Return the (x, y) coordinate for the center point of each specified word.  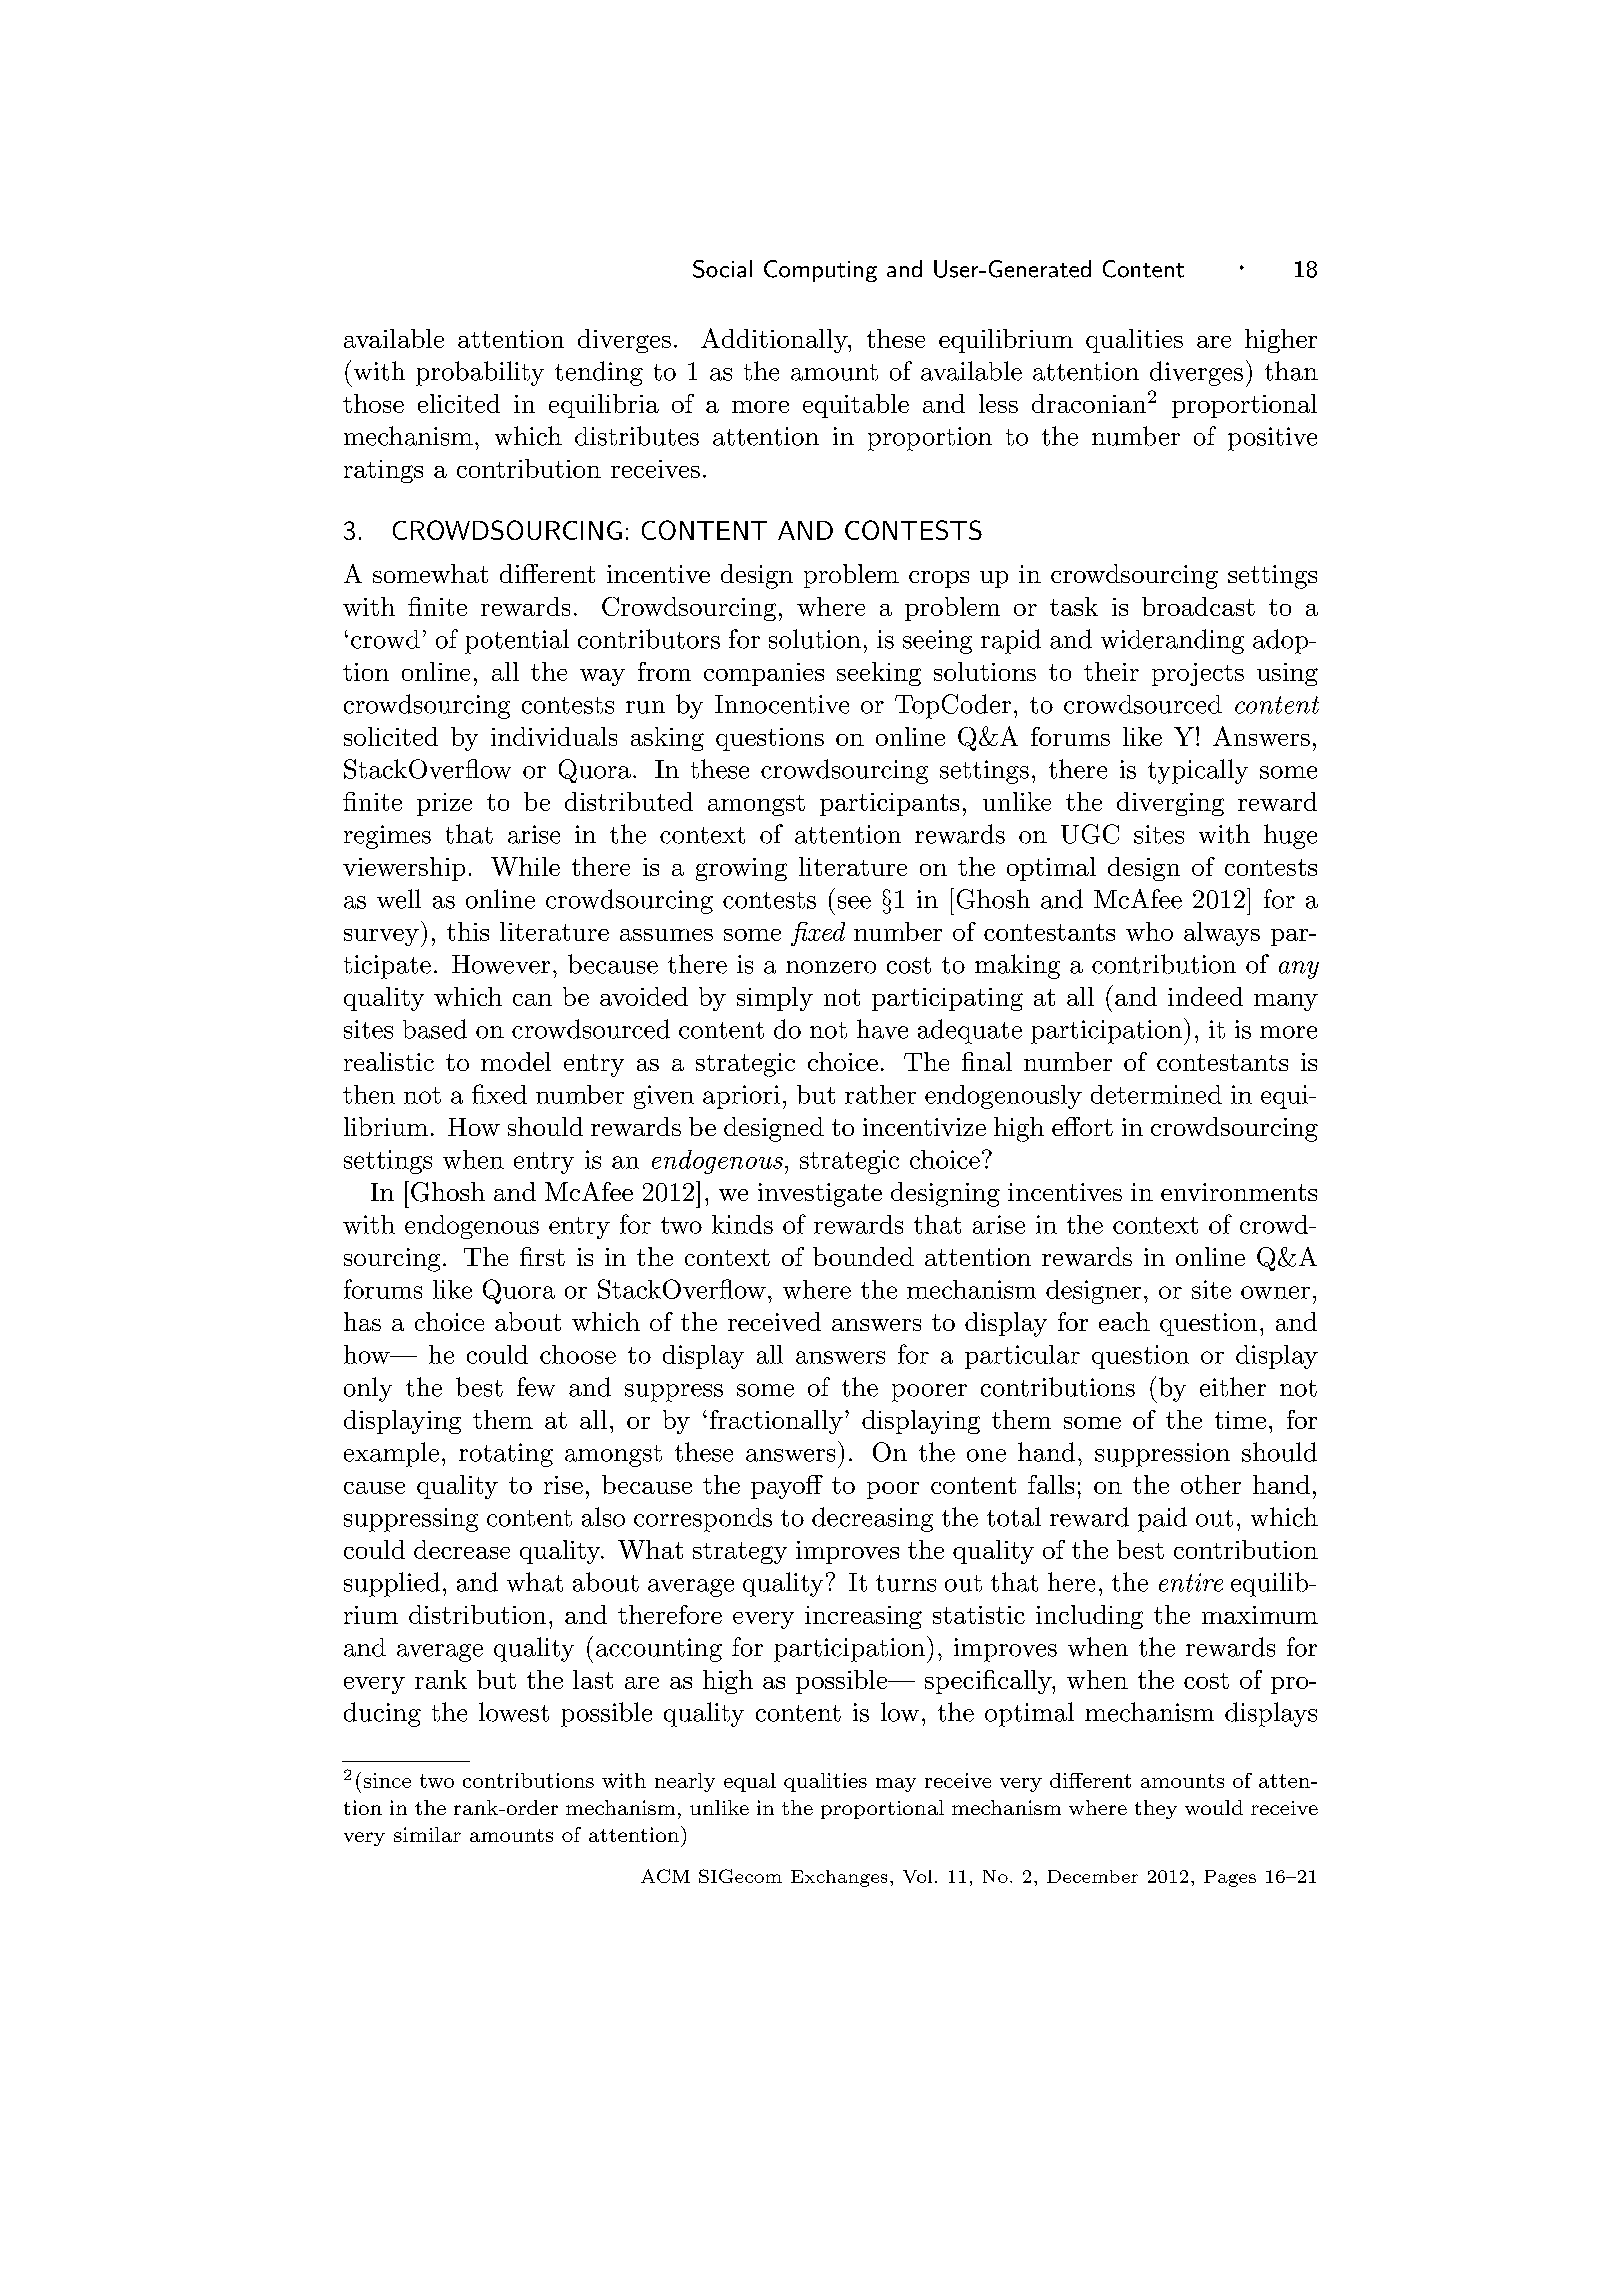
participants (889, 804)
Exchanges (839, 1878)
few (536, 1387)
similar (427, 1834)
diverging (1170, 804)
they (1156, 1809)
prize (444, 804)
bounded (863, 1256)
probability (480, 373)
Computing (820, 271)
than (1291, 371)
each (1124, 1321)
